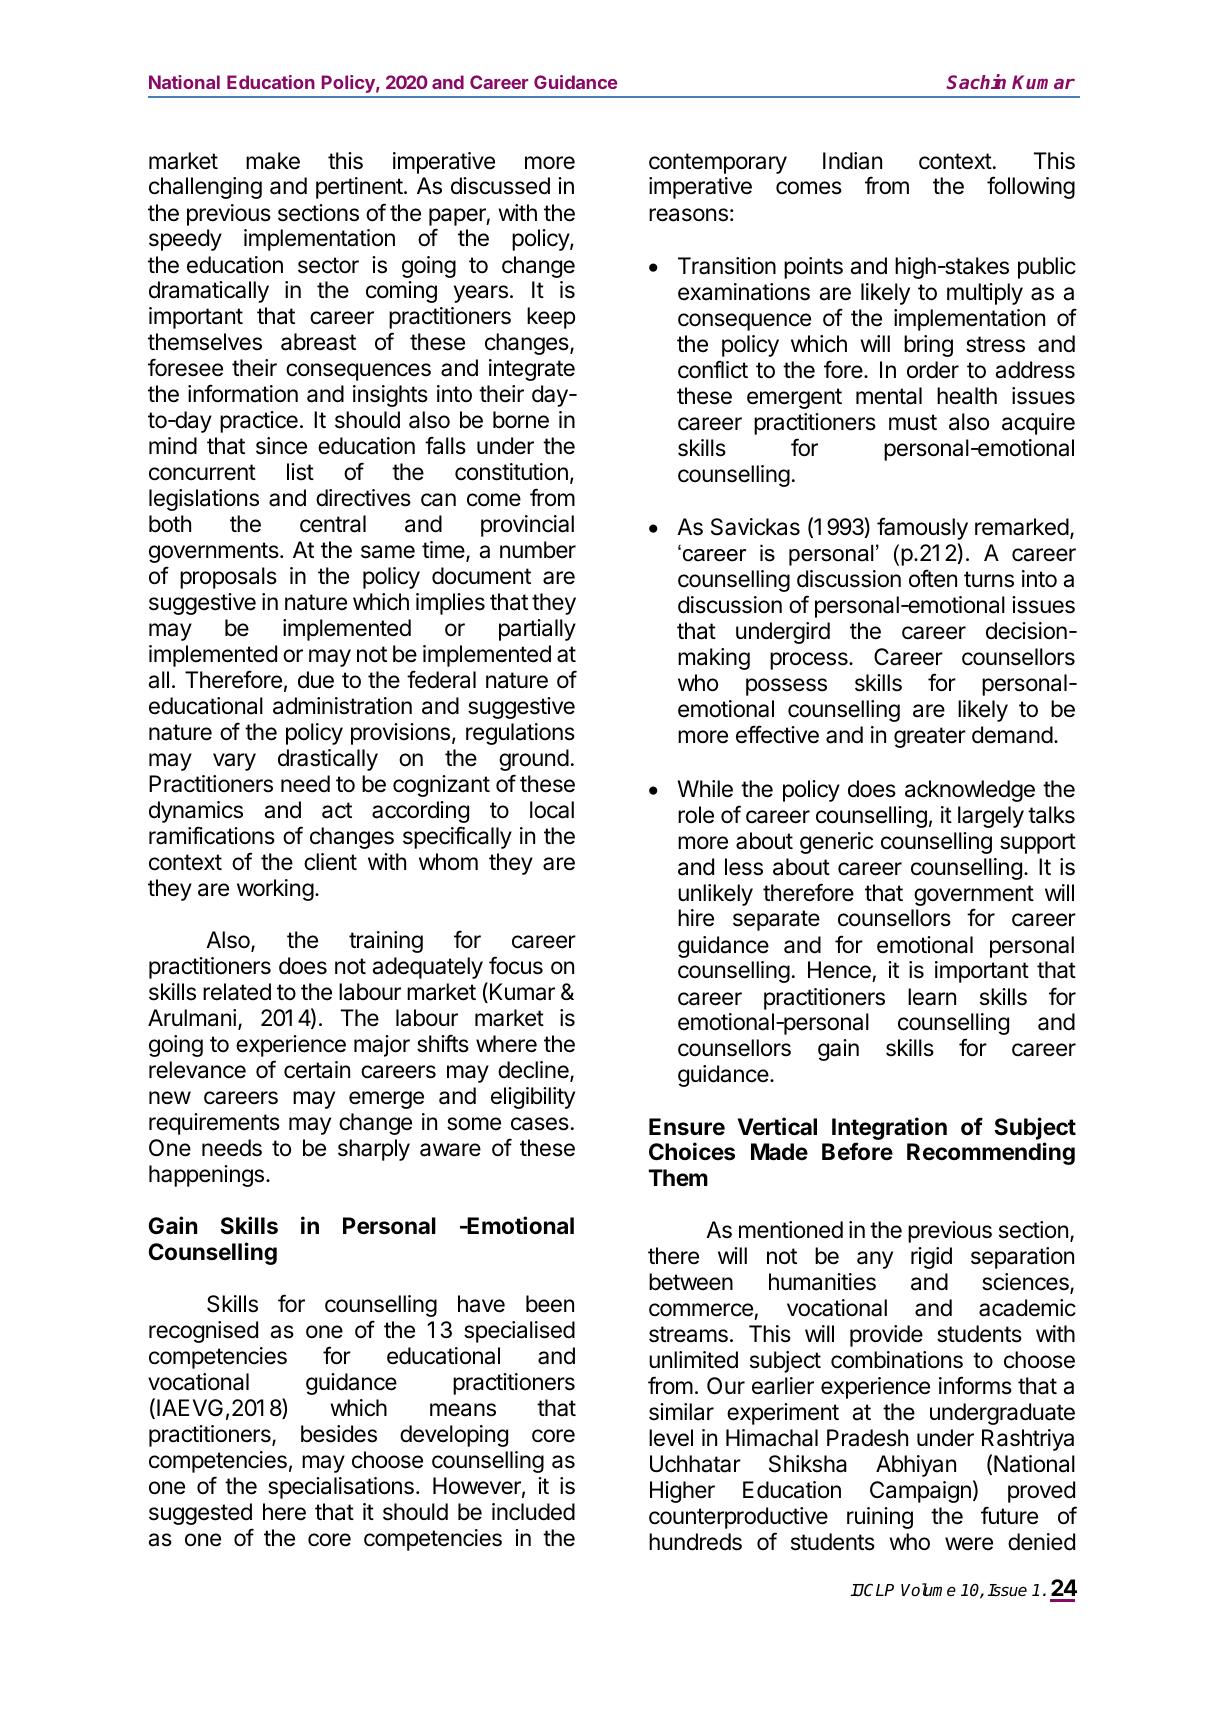 The image size is (1223, 1729). Describe the element at coordinates (695, 1542) in the screenshot. I see `hundreds` at that location.
